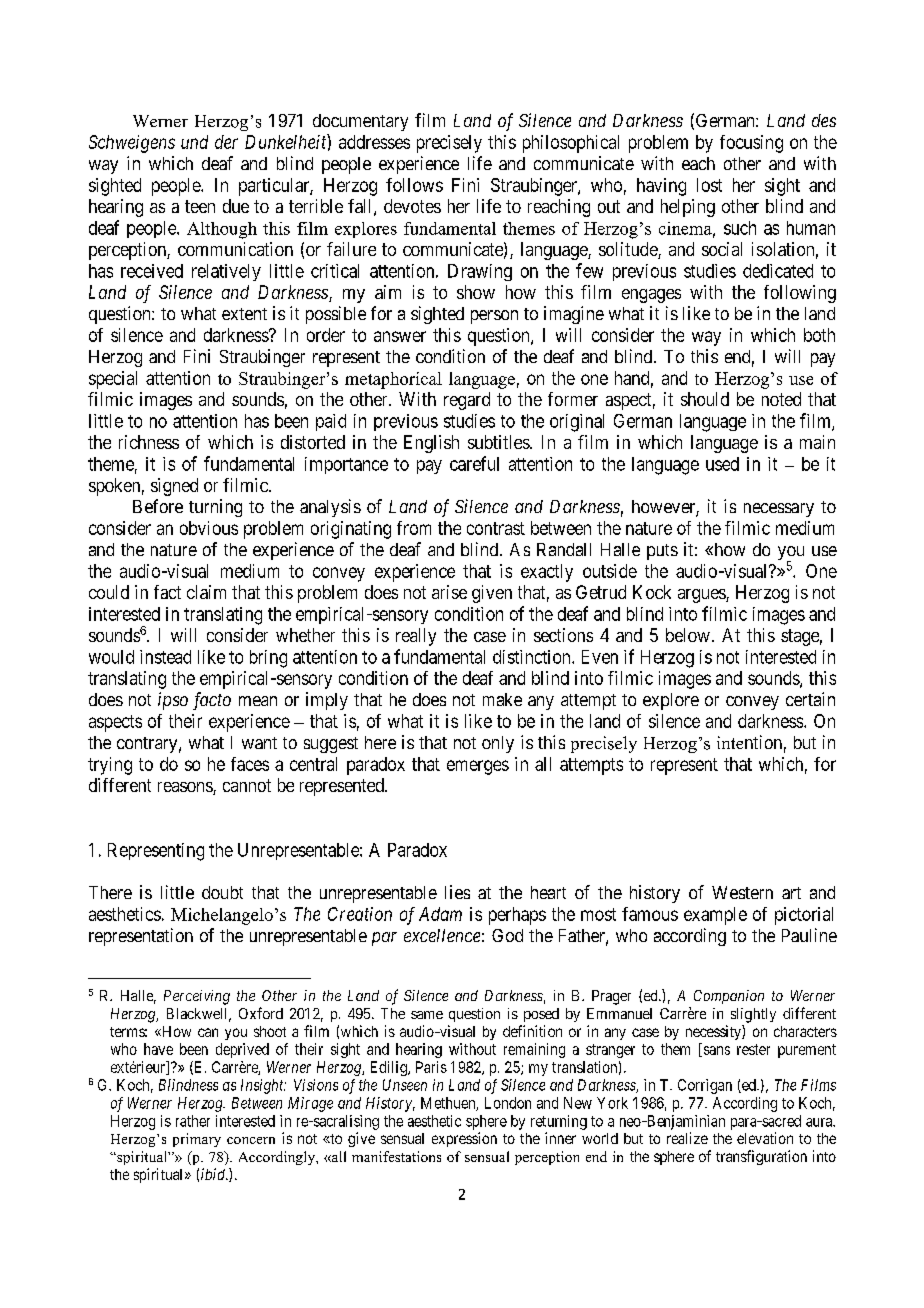 The height and width of the image is (1308, 924). I want to click on really, so click(416, 637).
